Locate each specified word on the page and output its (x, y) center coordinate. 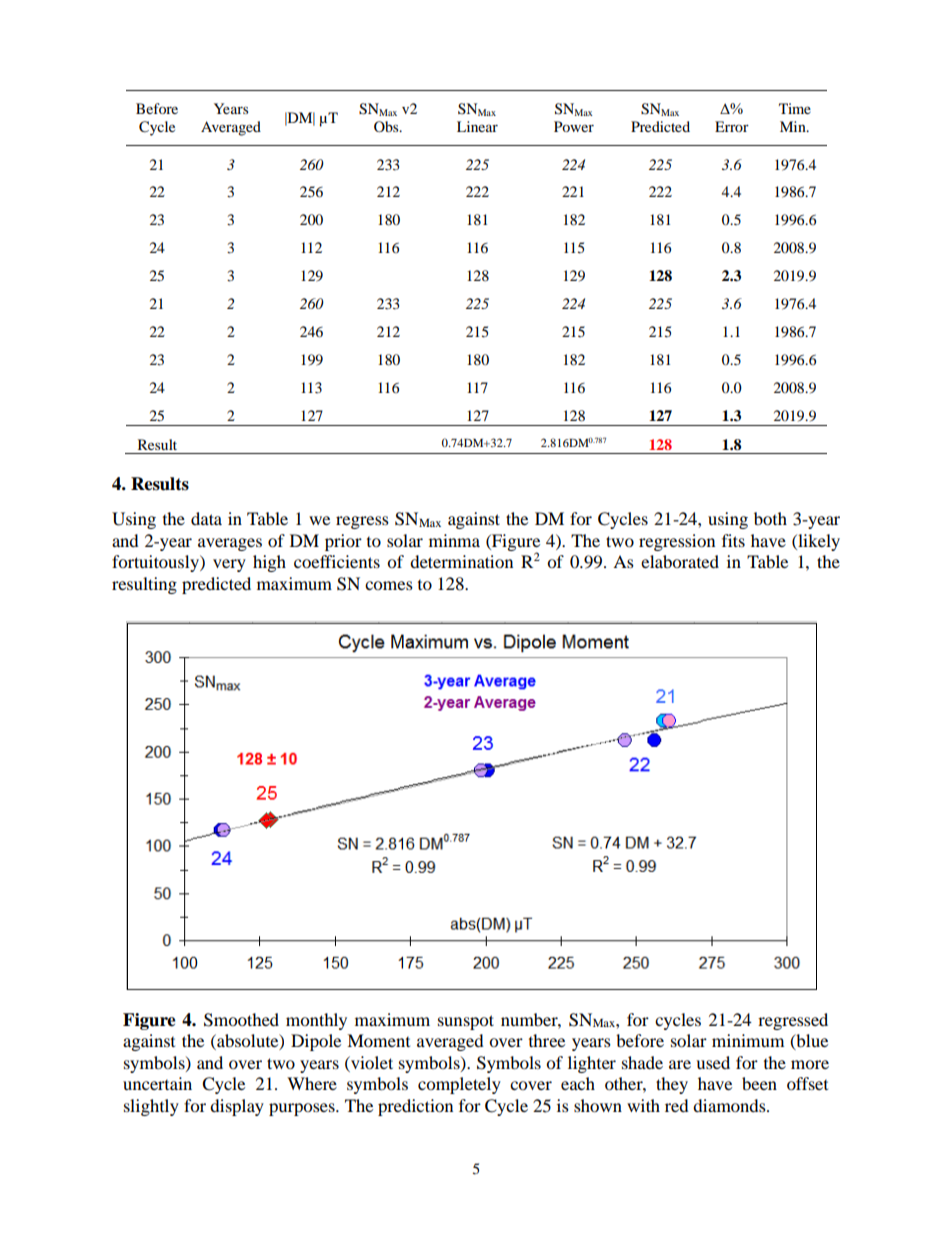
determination (461, 561)
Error (732, 126)
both (770, 518)
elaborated (680, 561)
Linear (477, 126)
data (206, 518)
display (237, 1107)
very (229, 565)
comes (389, 585)
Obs (387, 126)
